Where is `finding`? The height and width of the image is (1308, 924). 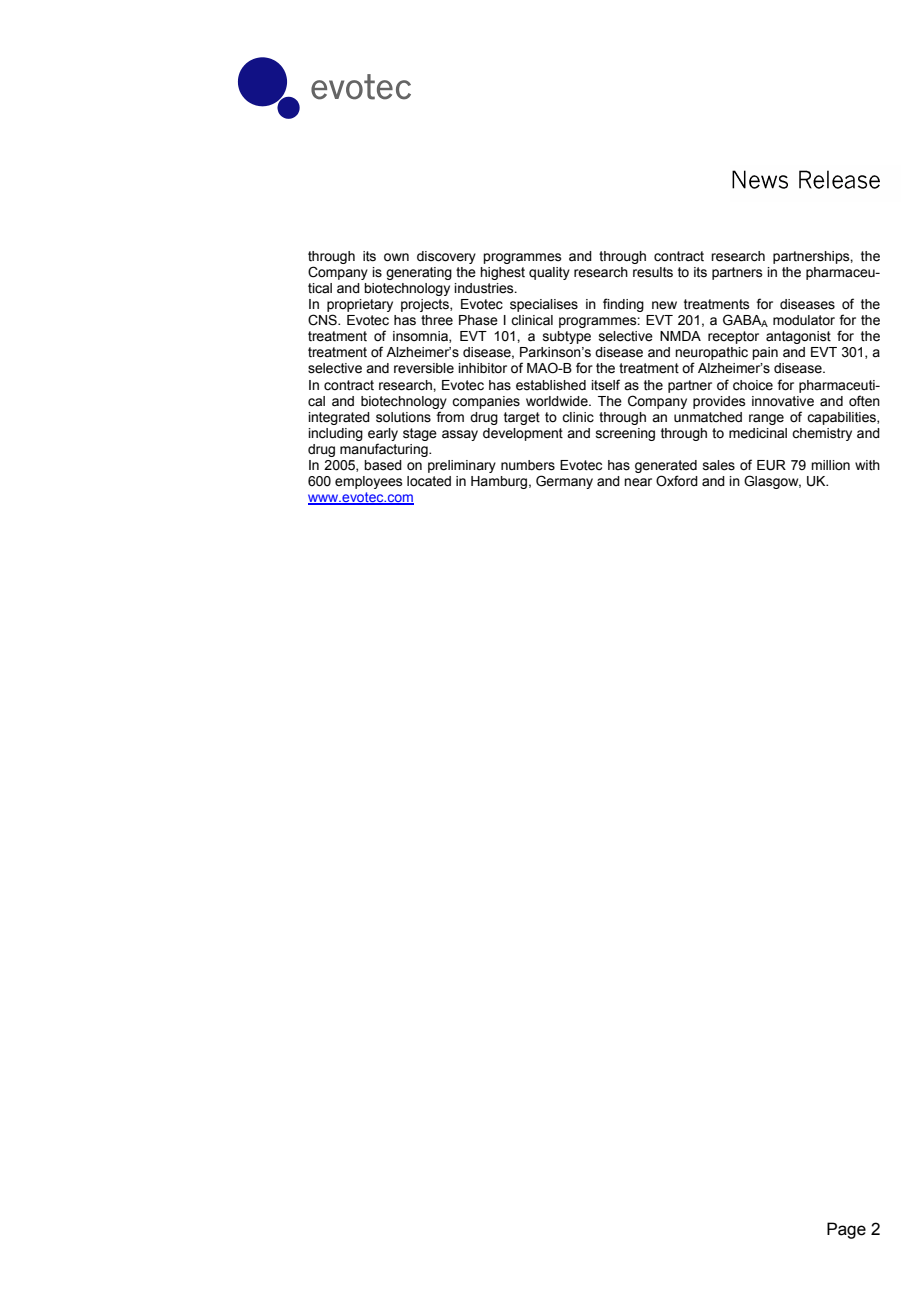 finding is located at coordinates (623, 305).
